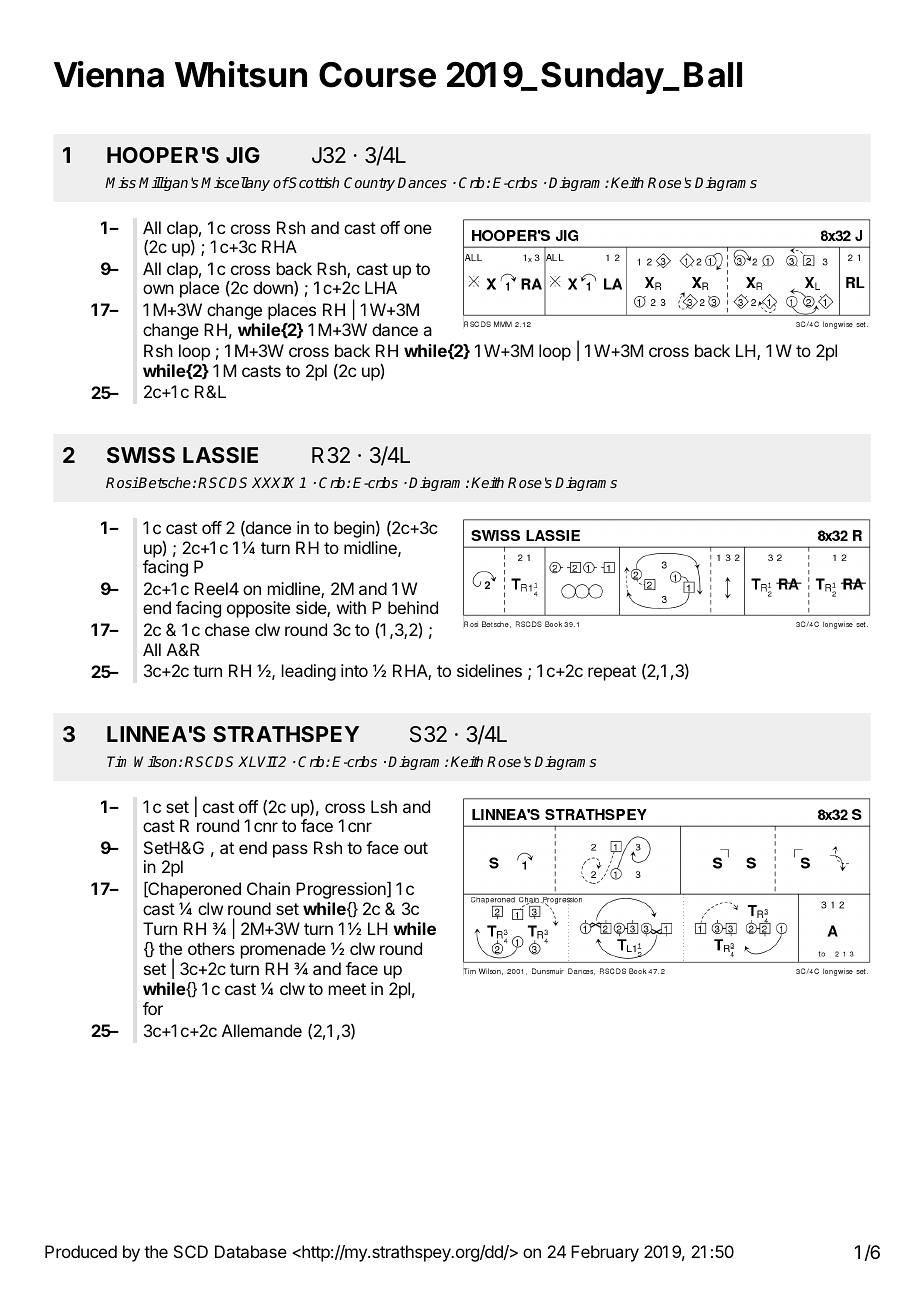 The height and width of the page is (1308, 924). I want to click on Produced, so click(81, 1251).
